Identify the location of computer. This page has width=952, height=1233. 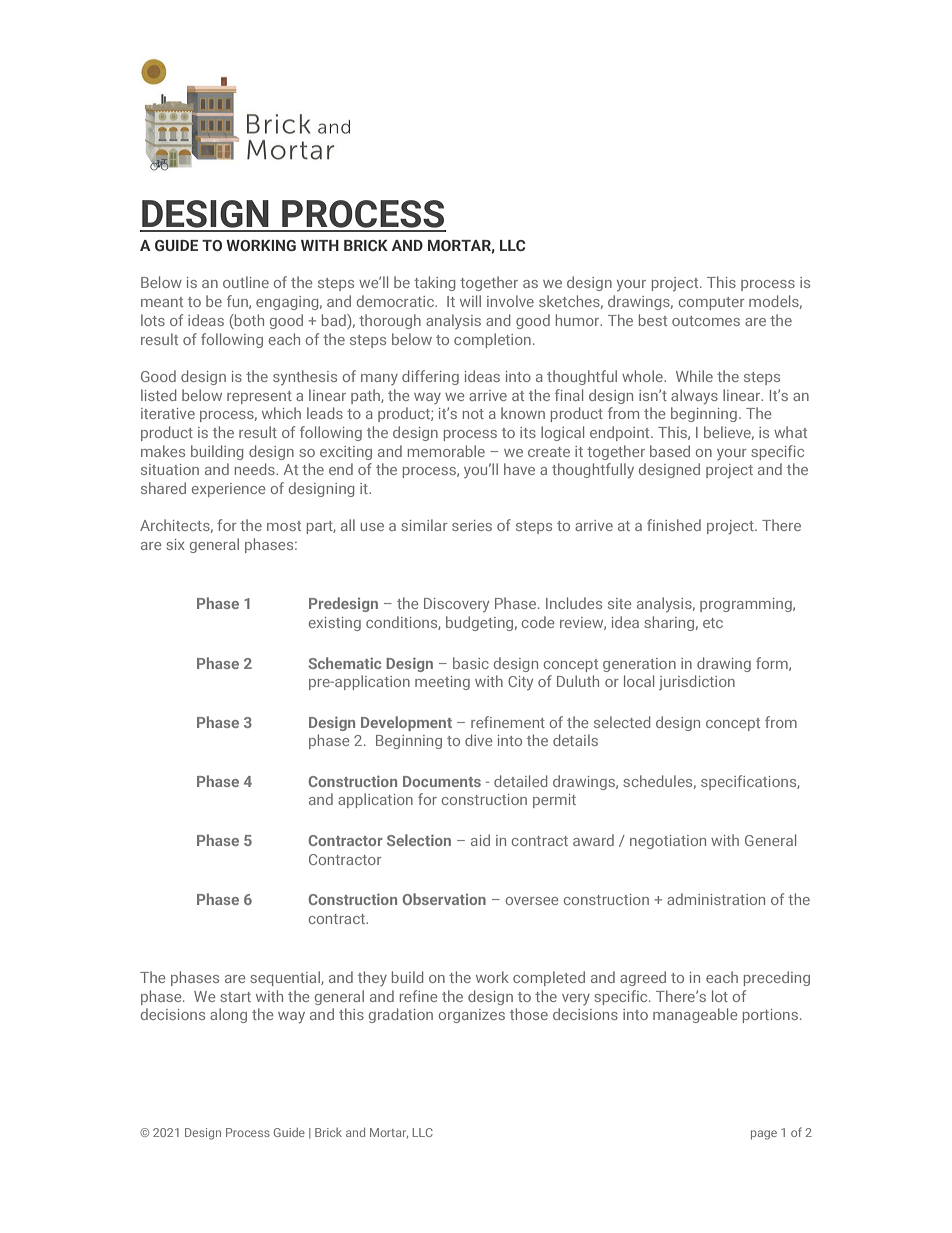
(712, 303).
